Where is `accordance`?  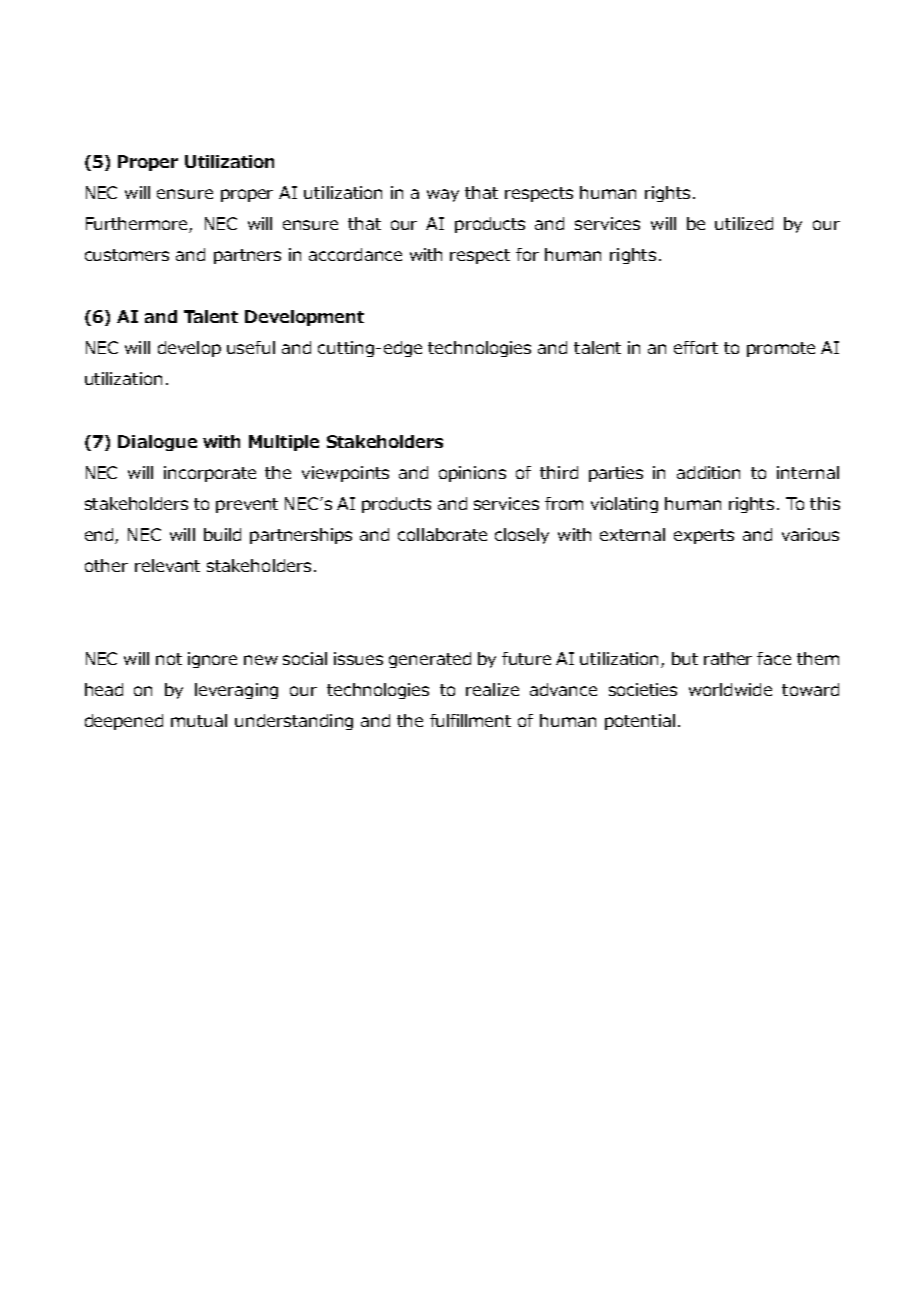
accordance is located at coordinates (355, 254).
